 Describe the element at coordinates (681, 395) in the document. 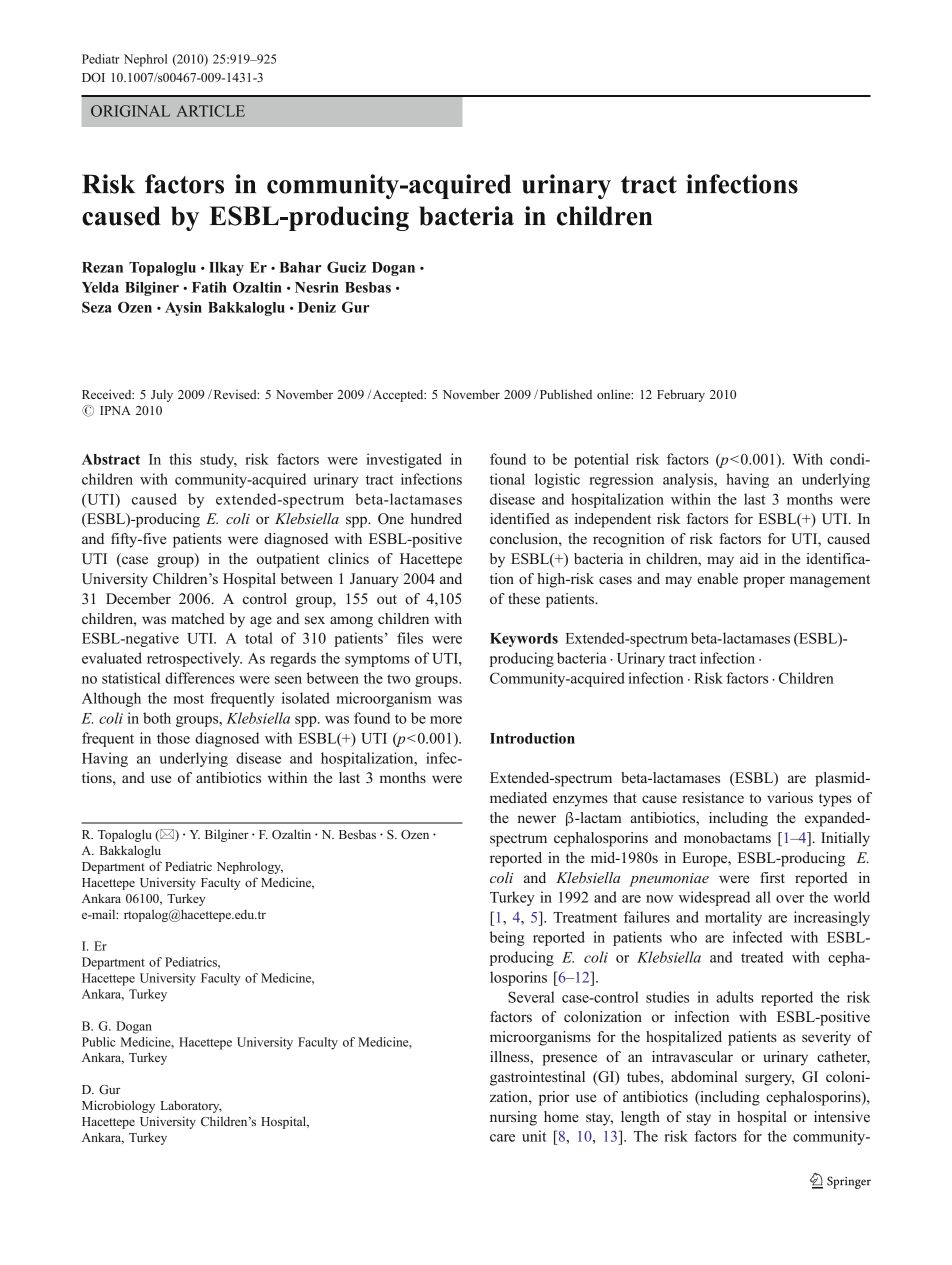

I see `February` at that location.
